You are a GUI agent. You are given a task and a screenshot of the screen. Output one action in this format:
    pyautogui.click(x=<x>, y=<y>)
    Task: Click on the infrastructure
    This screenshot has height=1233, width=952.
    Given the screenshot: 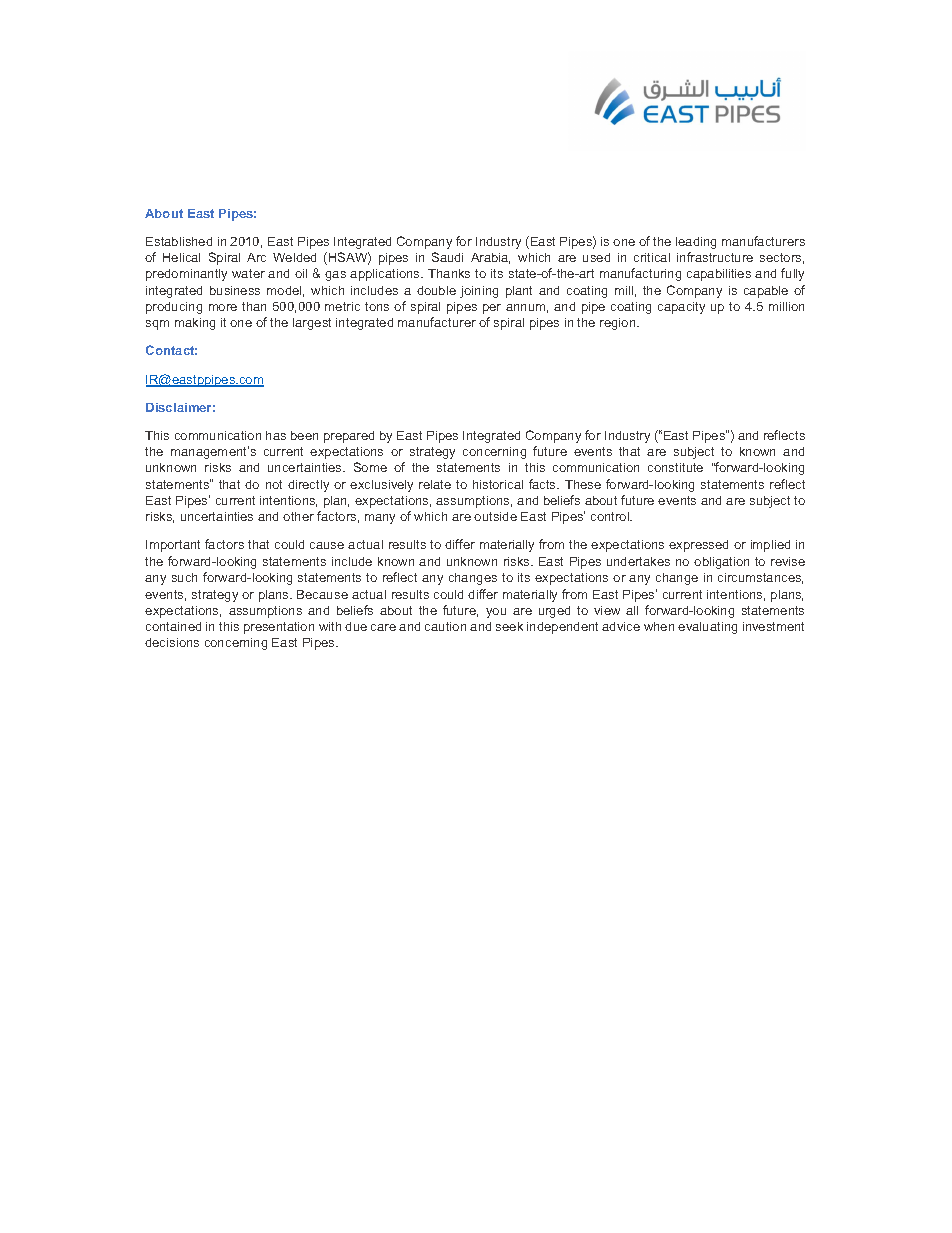 What is the action you would take?
    pyautogui.click(x=715, y=257)
